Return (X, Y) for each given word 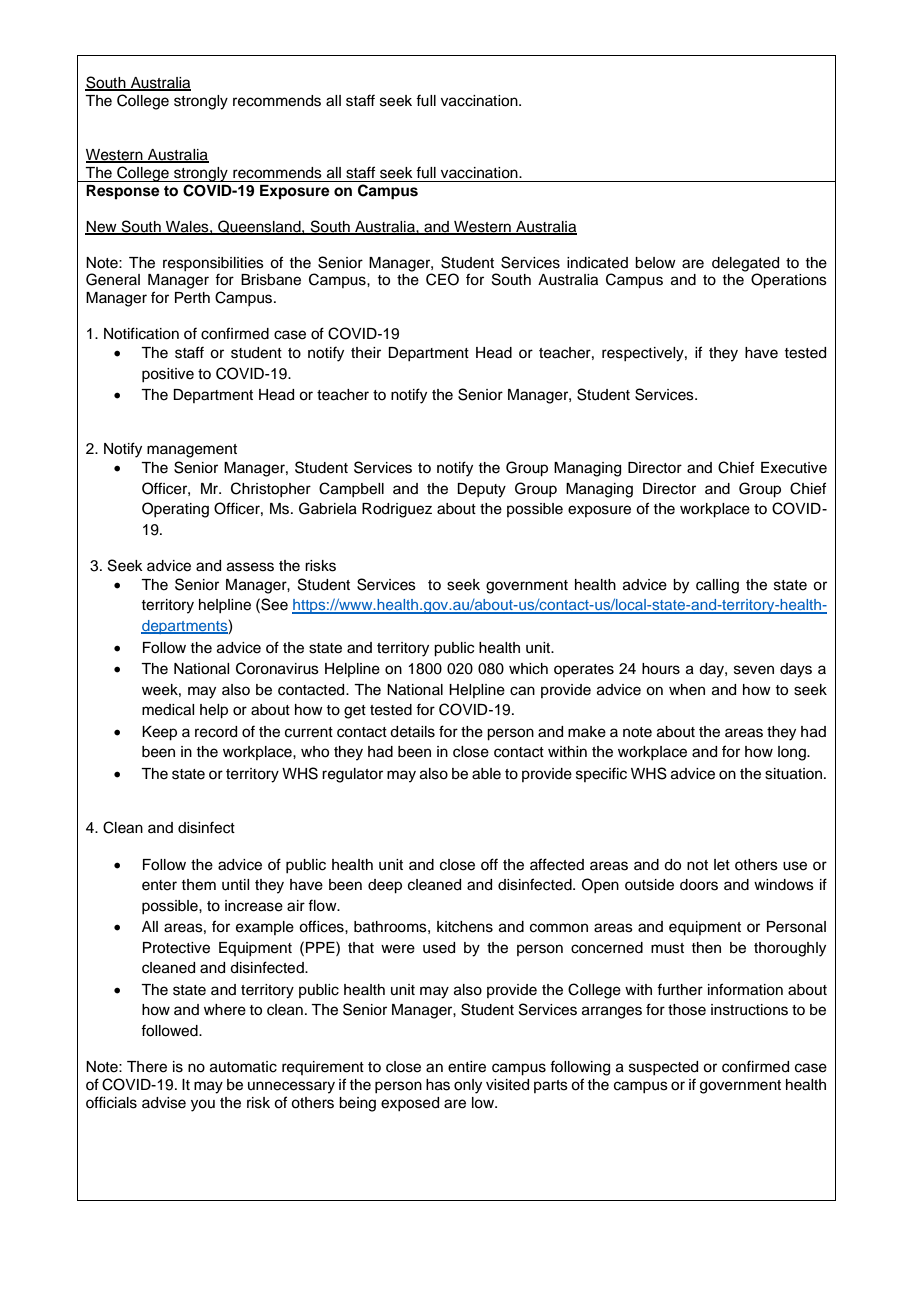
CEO (442, 279)
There (147, 1067)
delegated (745, 265)
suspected (663, 1068)
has (438, 1085)
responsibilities (213, 264)
